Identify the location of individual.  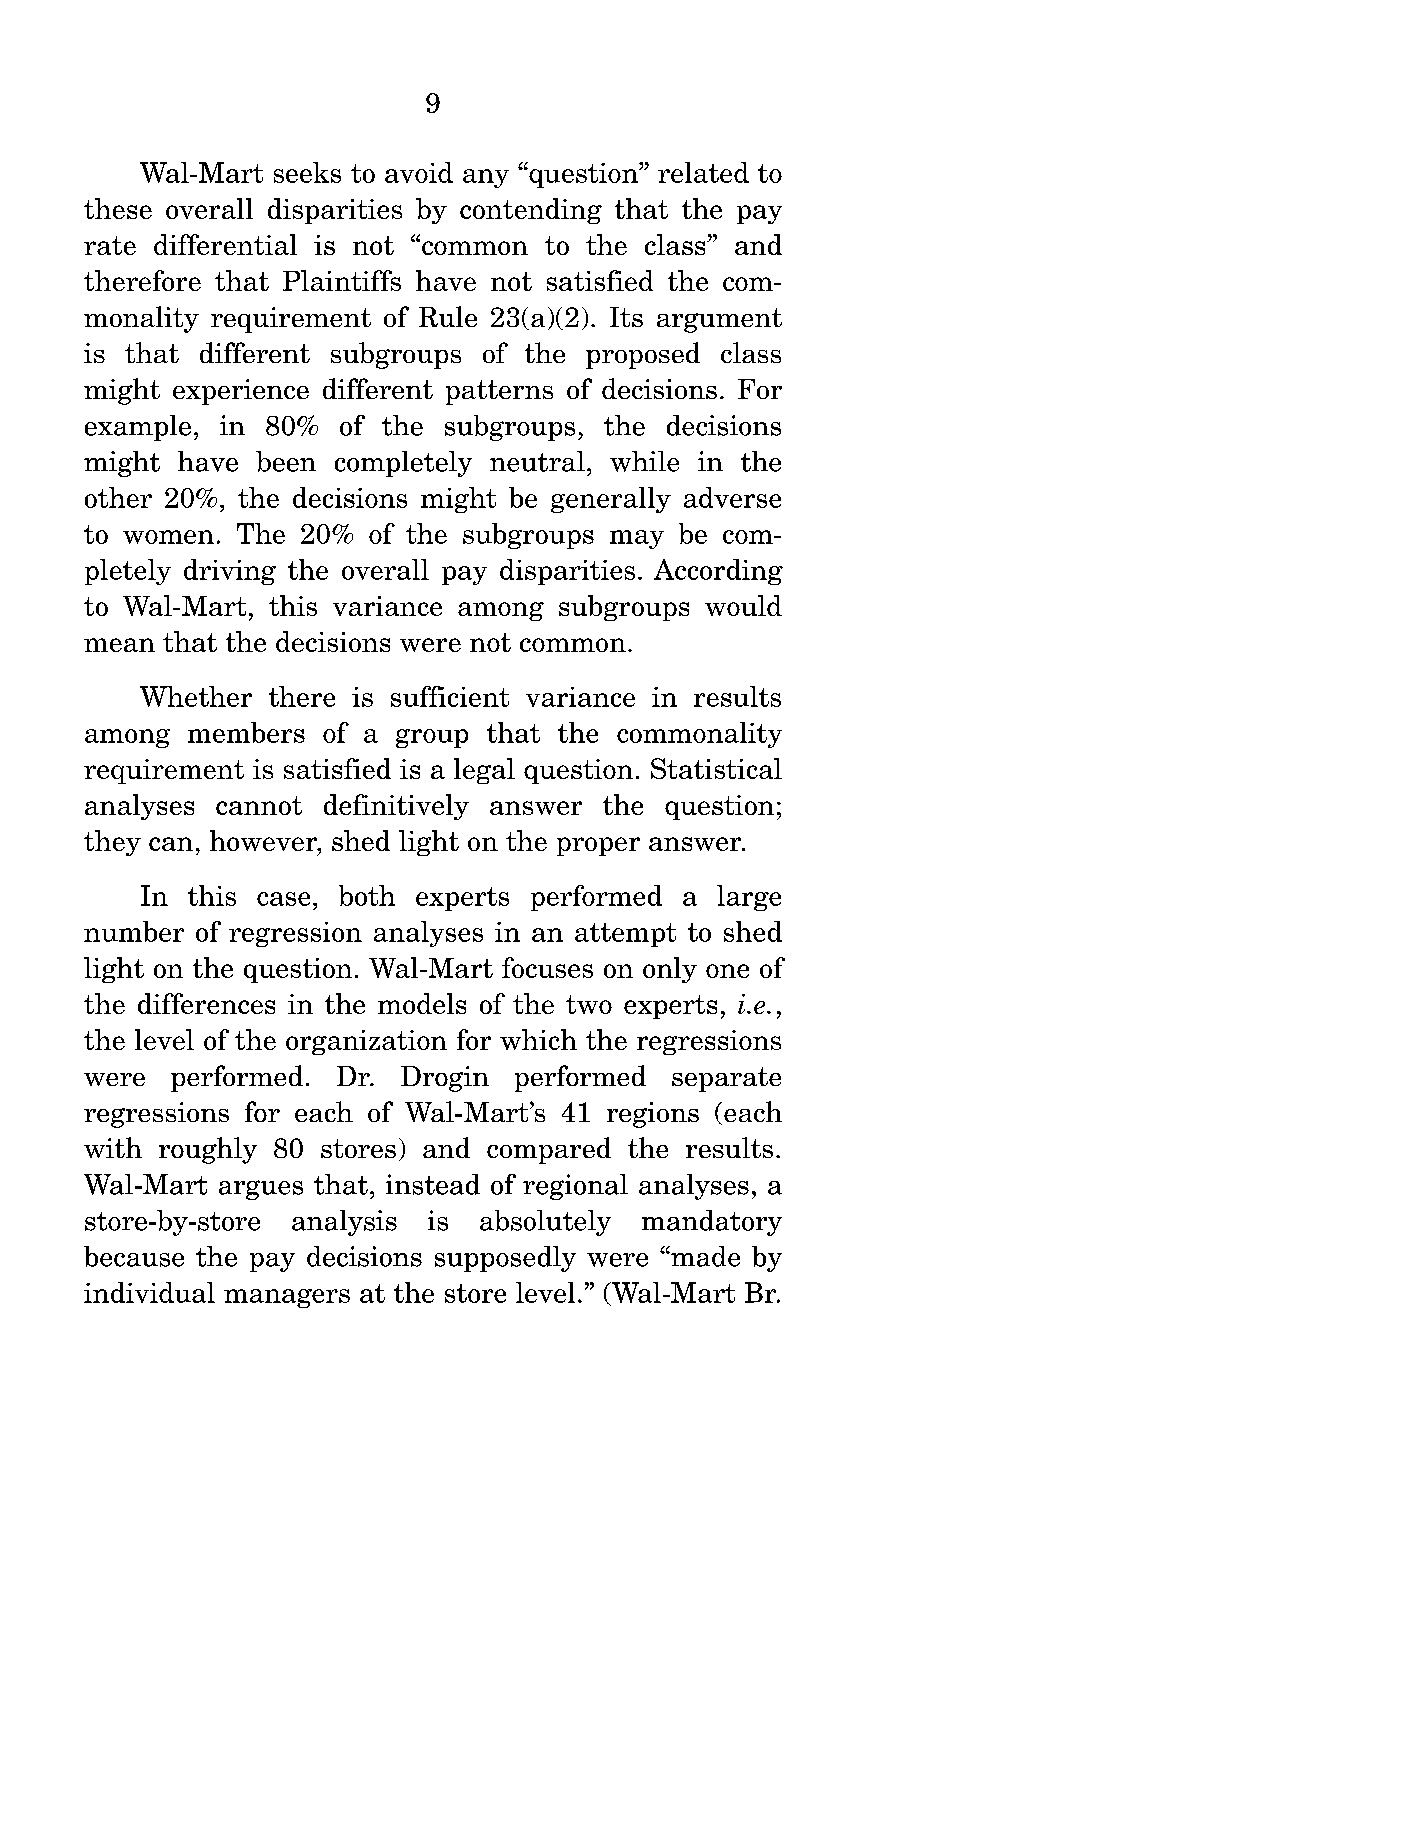
(149, 1292).
